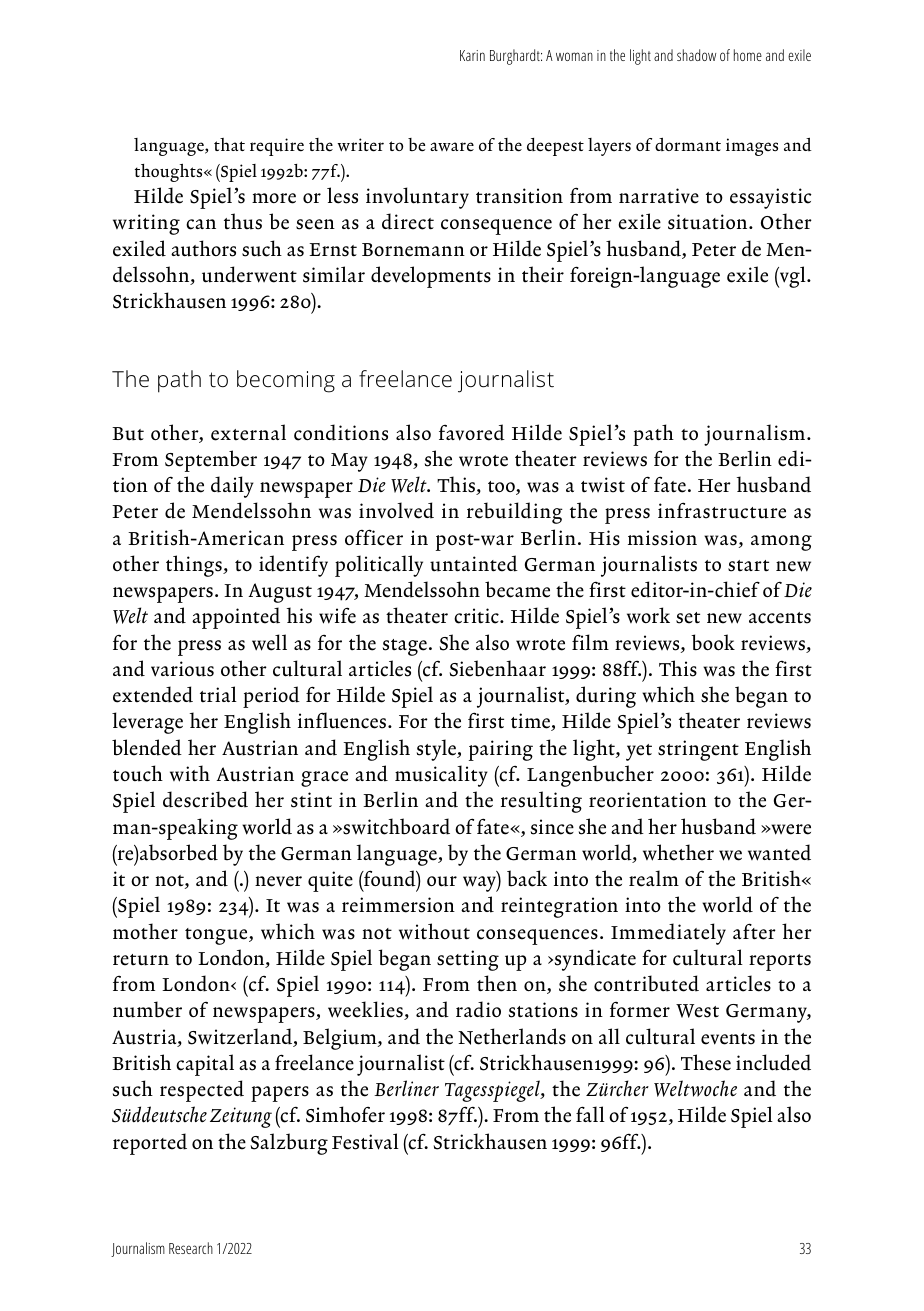 The width and height of the screenshot is (924, 1311). Describe the element at coordinates (182, 669) in the screenshot. I see `various` at that location.
